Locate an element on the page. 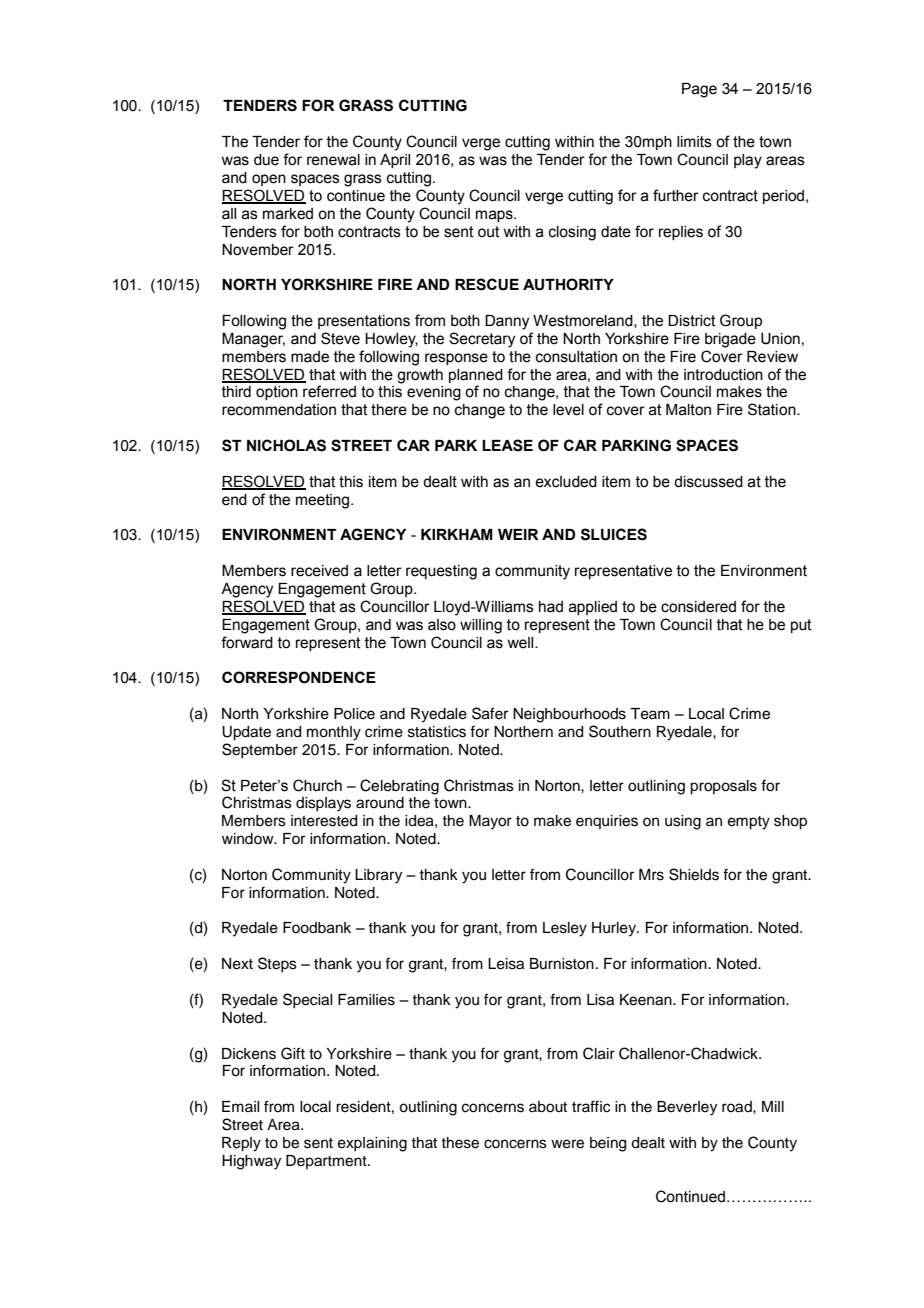 Image resolution: width=924 pixels, height=1308 pixels. limits is located at coordinates (694, 142).
